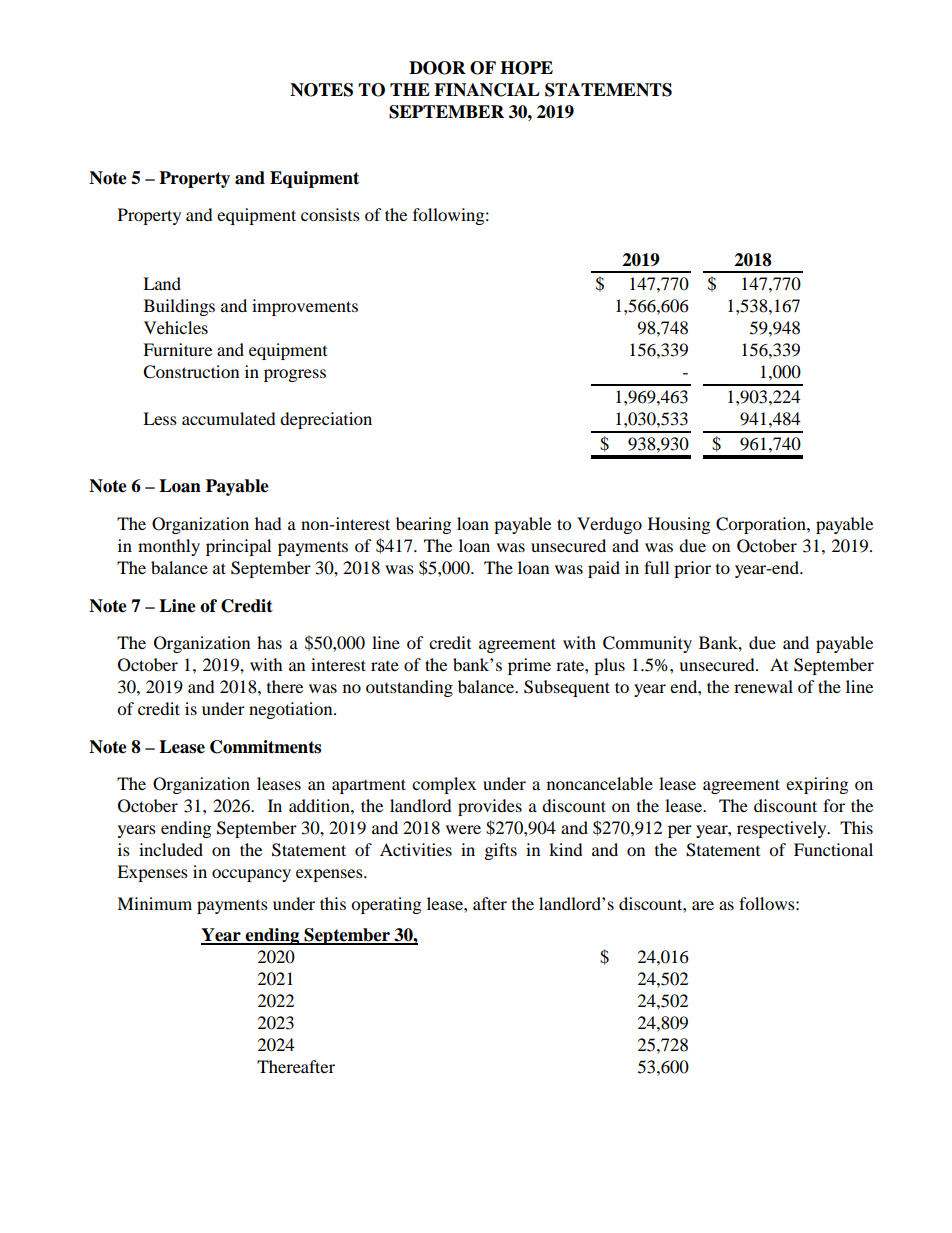 Image resolution: width=952 pixels, height=1233 pixels. I want to click on Construction, so click(191, 372).
